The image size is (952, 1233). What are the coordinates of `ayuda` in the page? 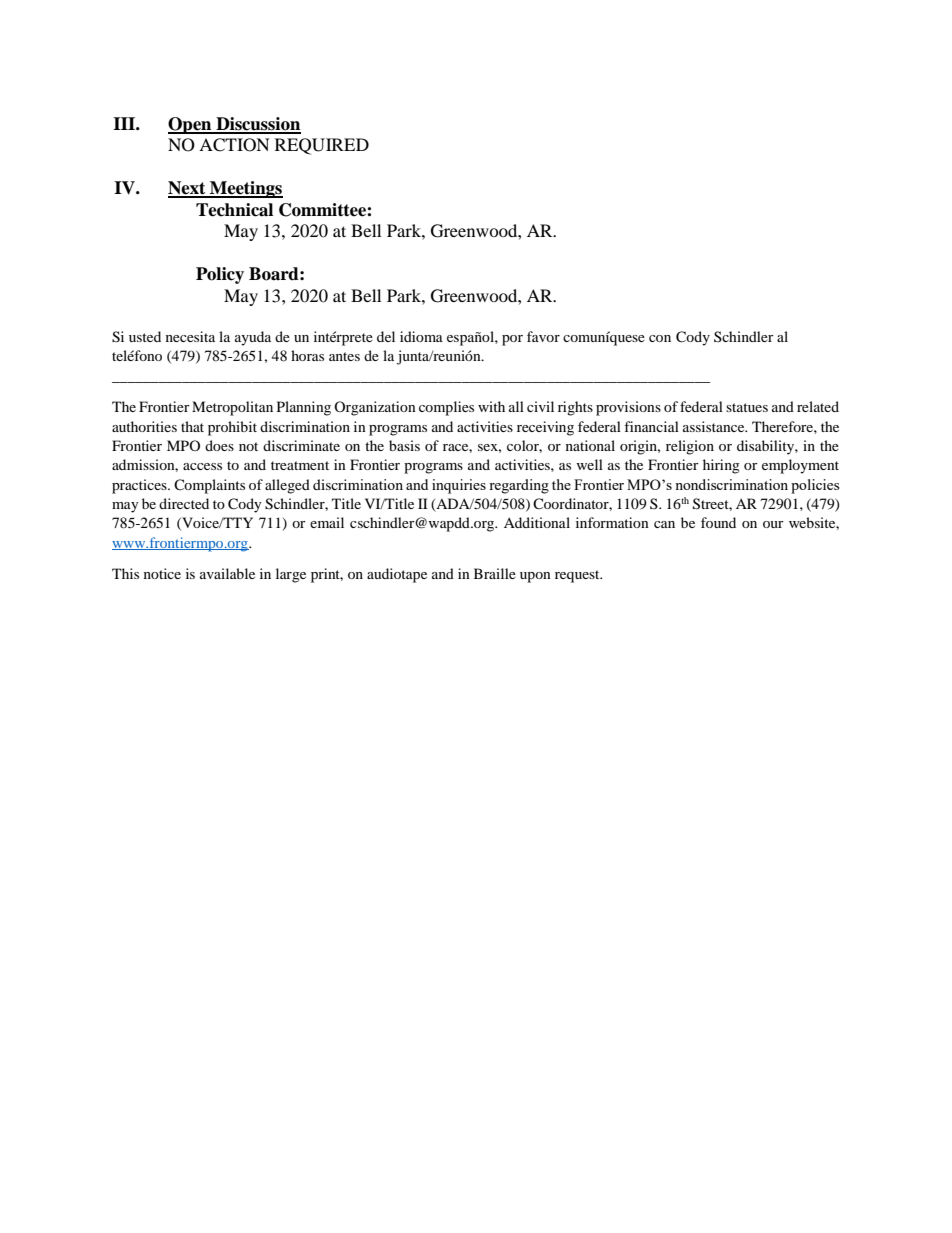 It's located at (253, 338).
